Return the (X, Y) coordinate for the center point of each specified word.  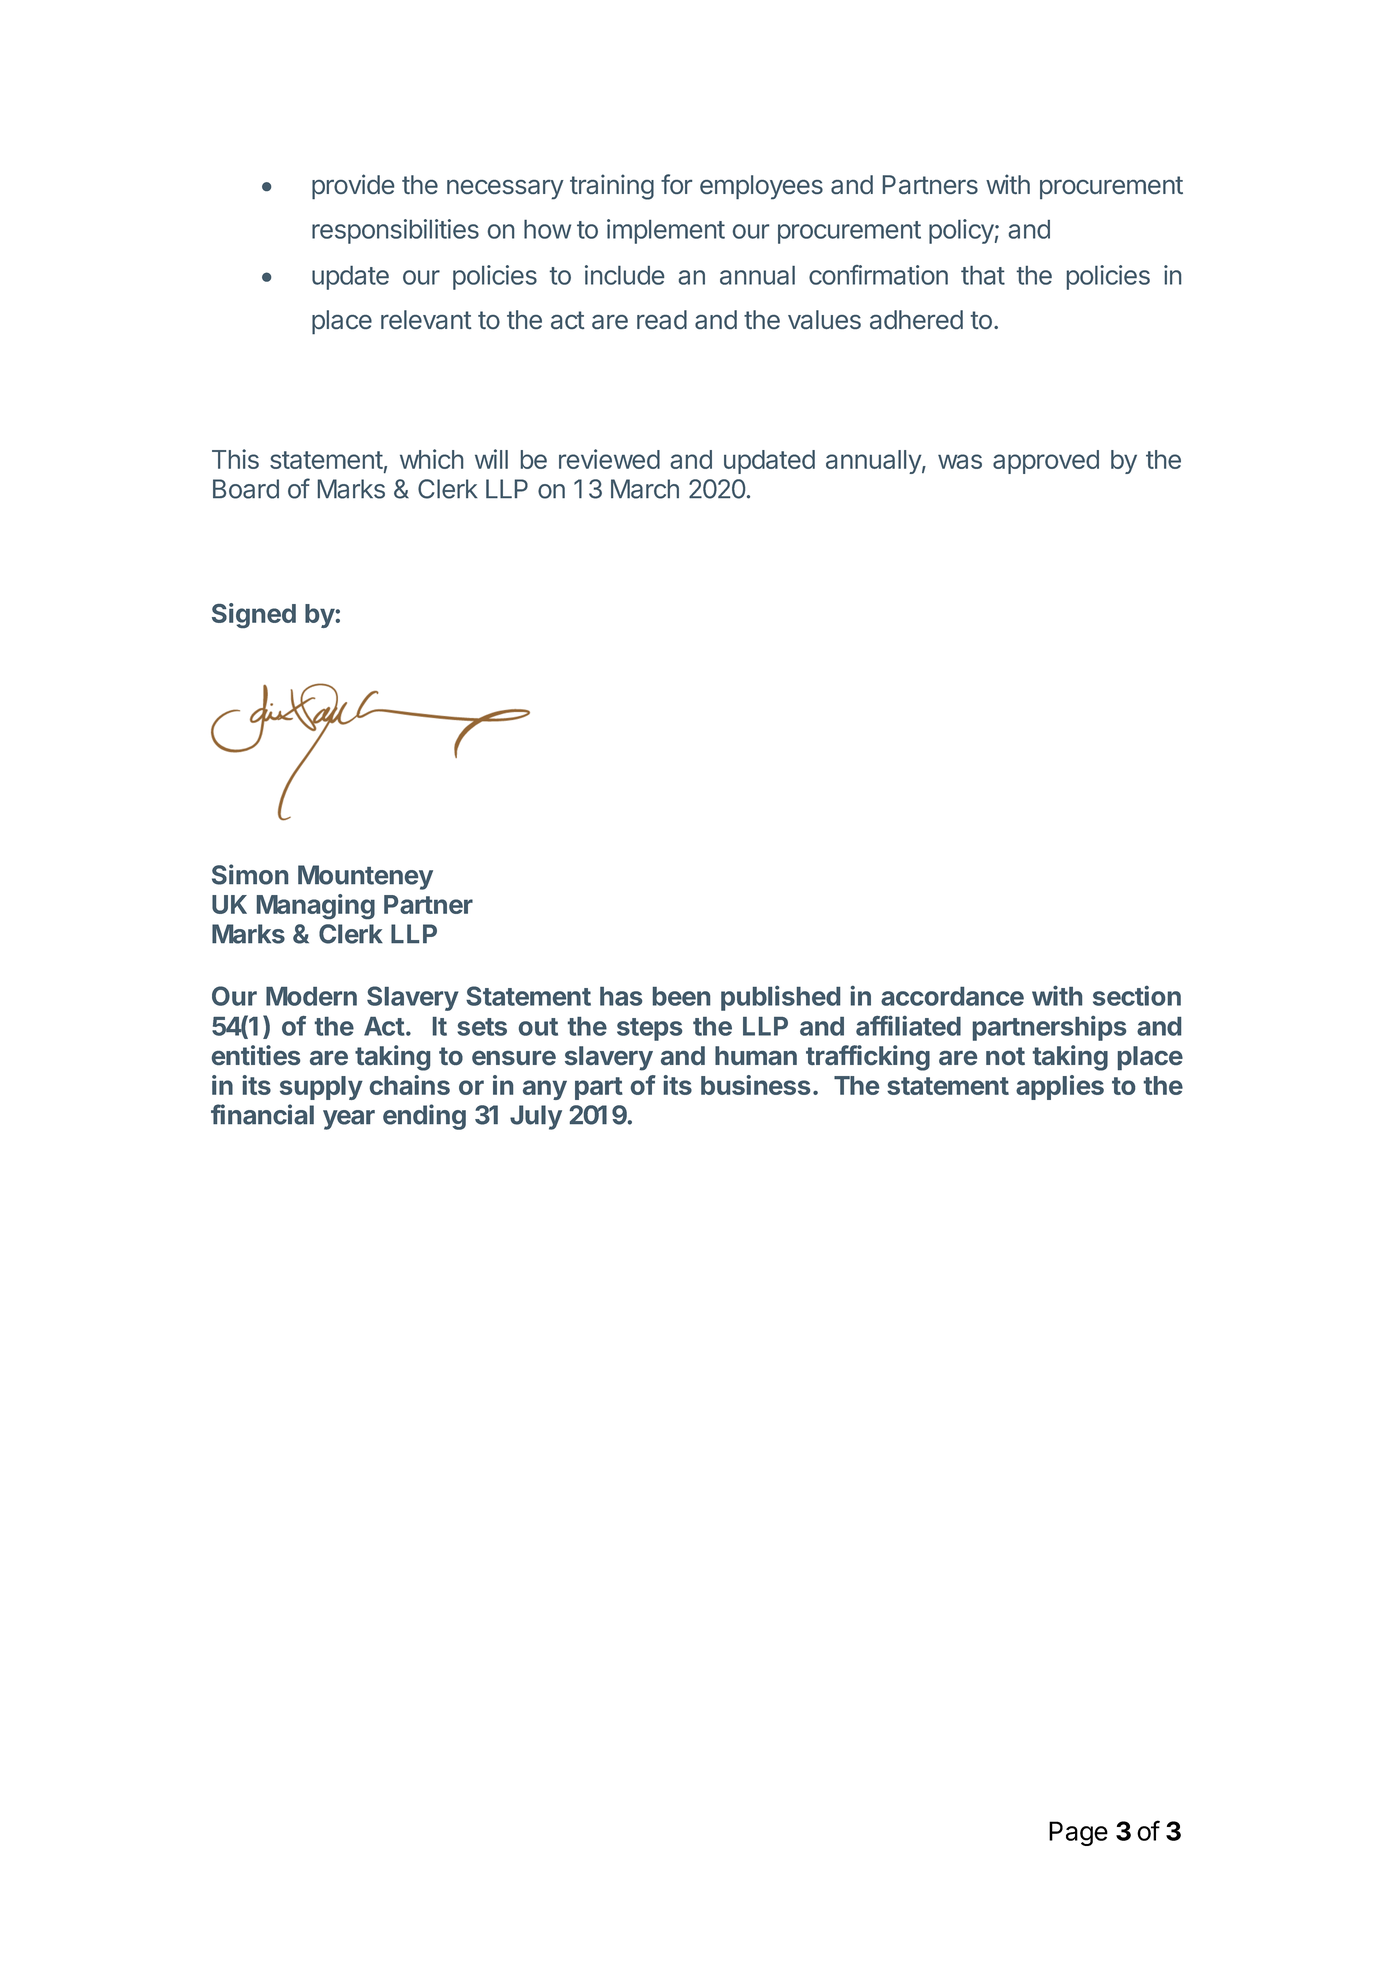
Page (1078, 1833)
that (983, 275)
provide (353, 187)
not (1005, 1056)
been (681, 996)
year (349, 1120)
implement (666, 231)
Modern (311, 996)
